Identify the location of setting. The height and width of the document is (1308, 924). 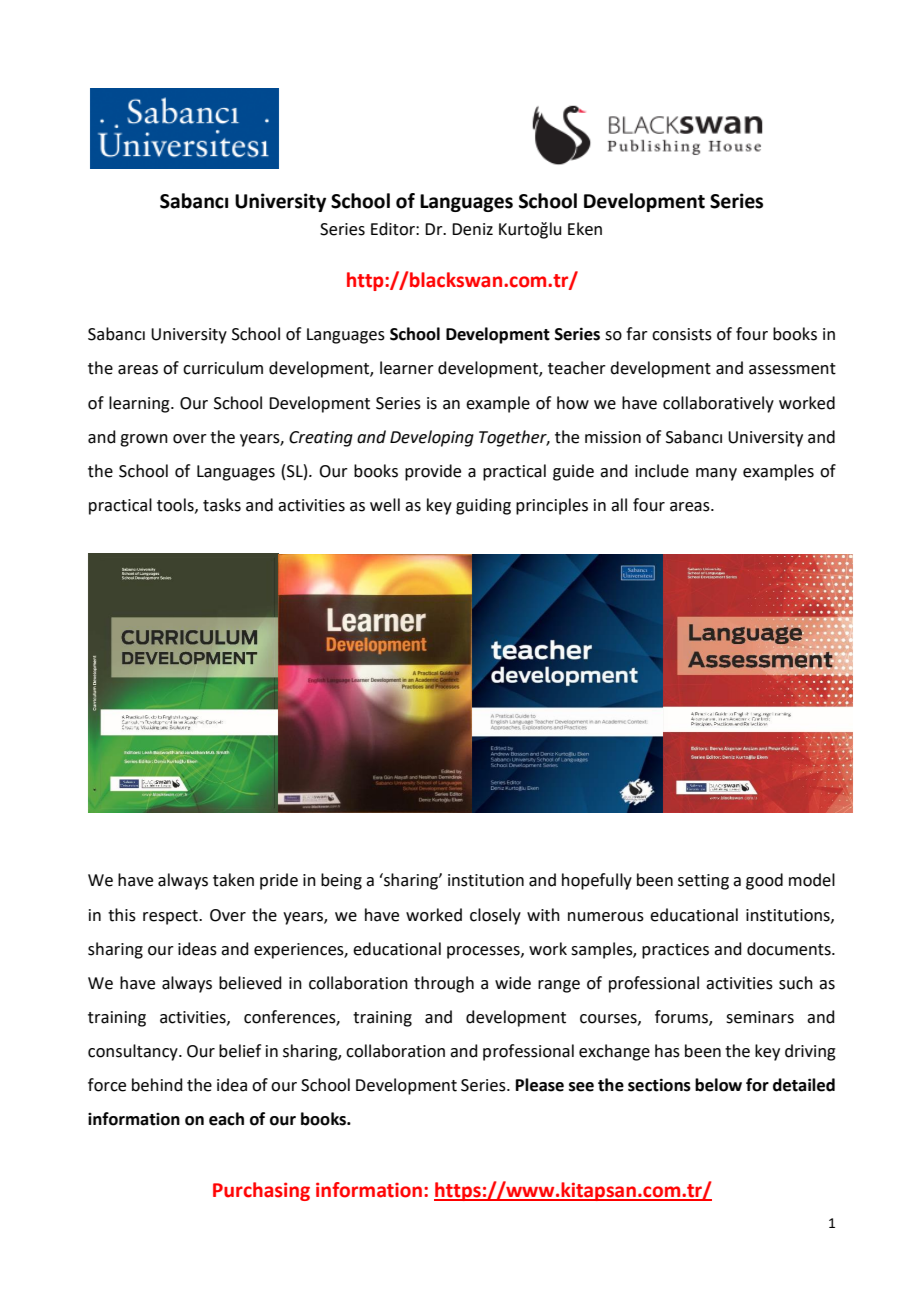
(703, 882).
